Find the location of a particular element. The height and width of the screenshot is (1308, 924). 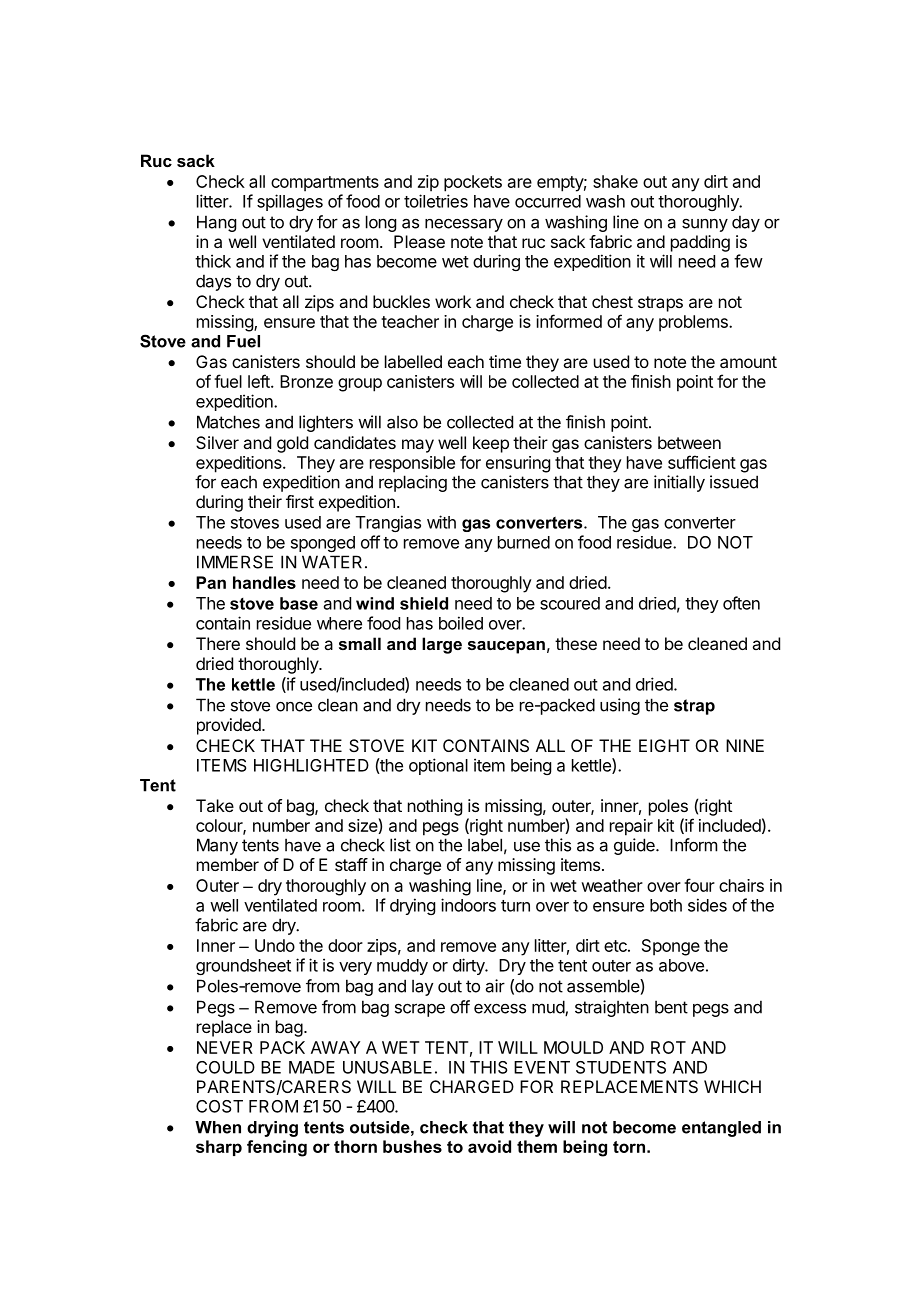

fencing is located at coordinates (277, 1148).
